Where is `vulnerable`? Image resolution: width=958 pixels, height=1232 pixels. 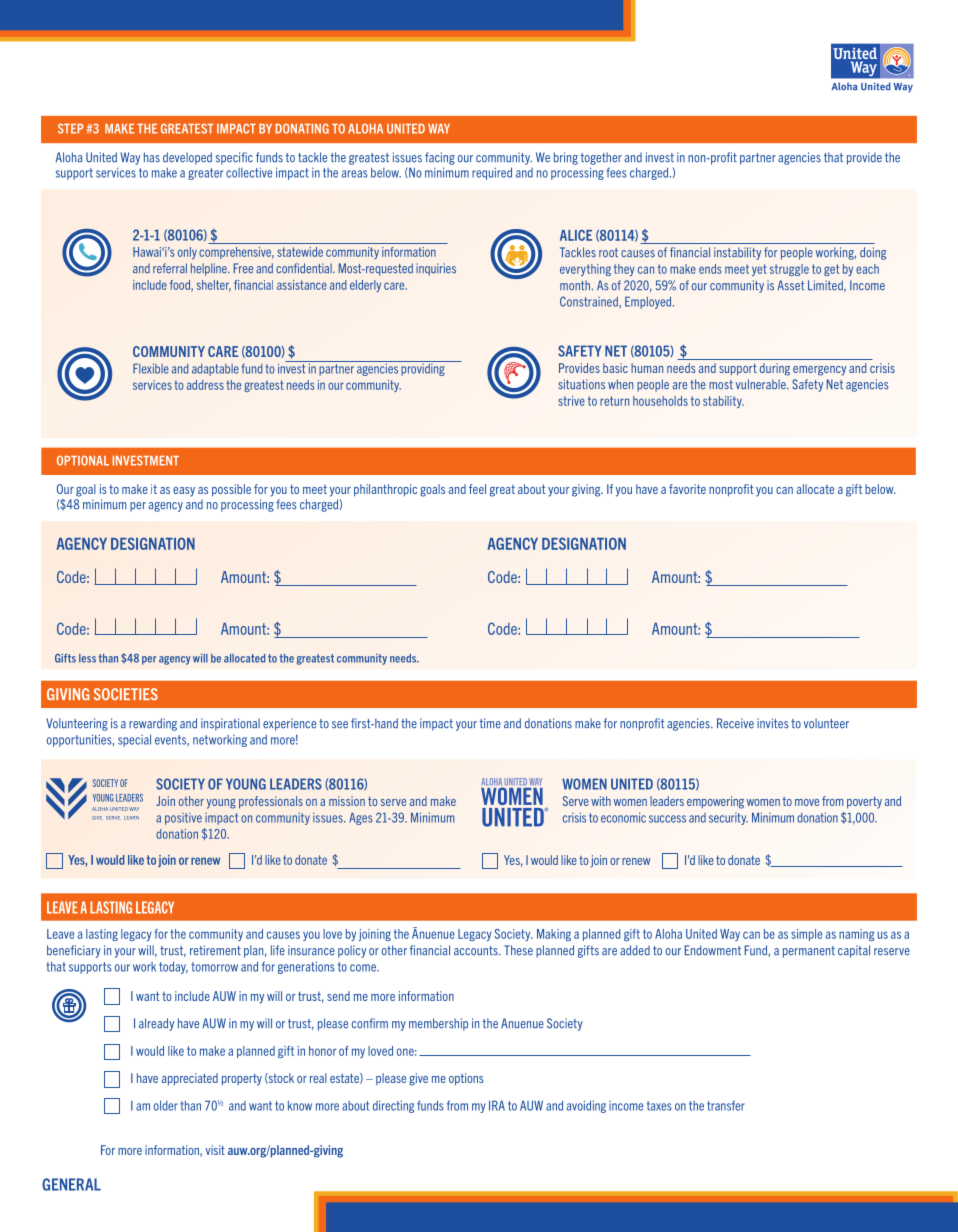
vulnerable is located at coordinates (762, 384).
